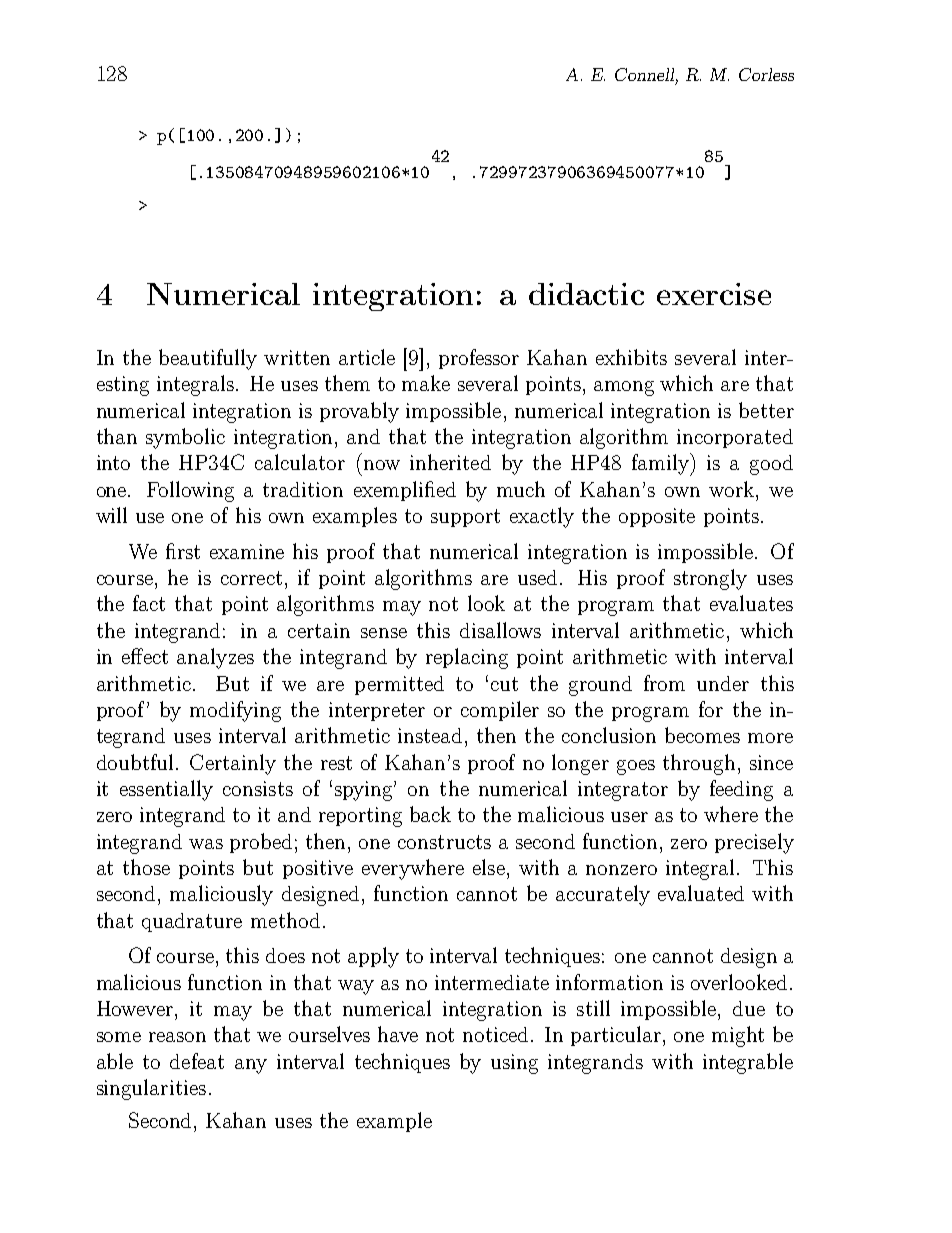 This document has height=1233, width=952. What do you see at coordinates (664, 683) in the document?
I see `from` at bounding box center [664, 683].
